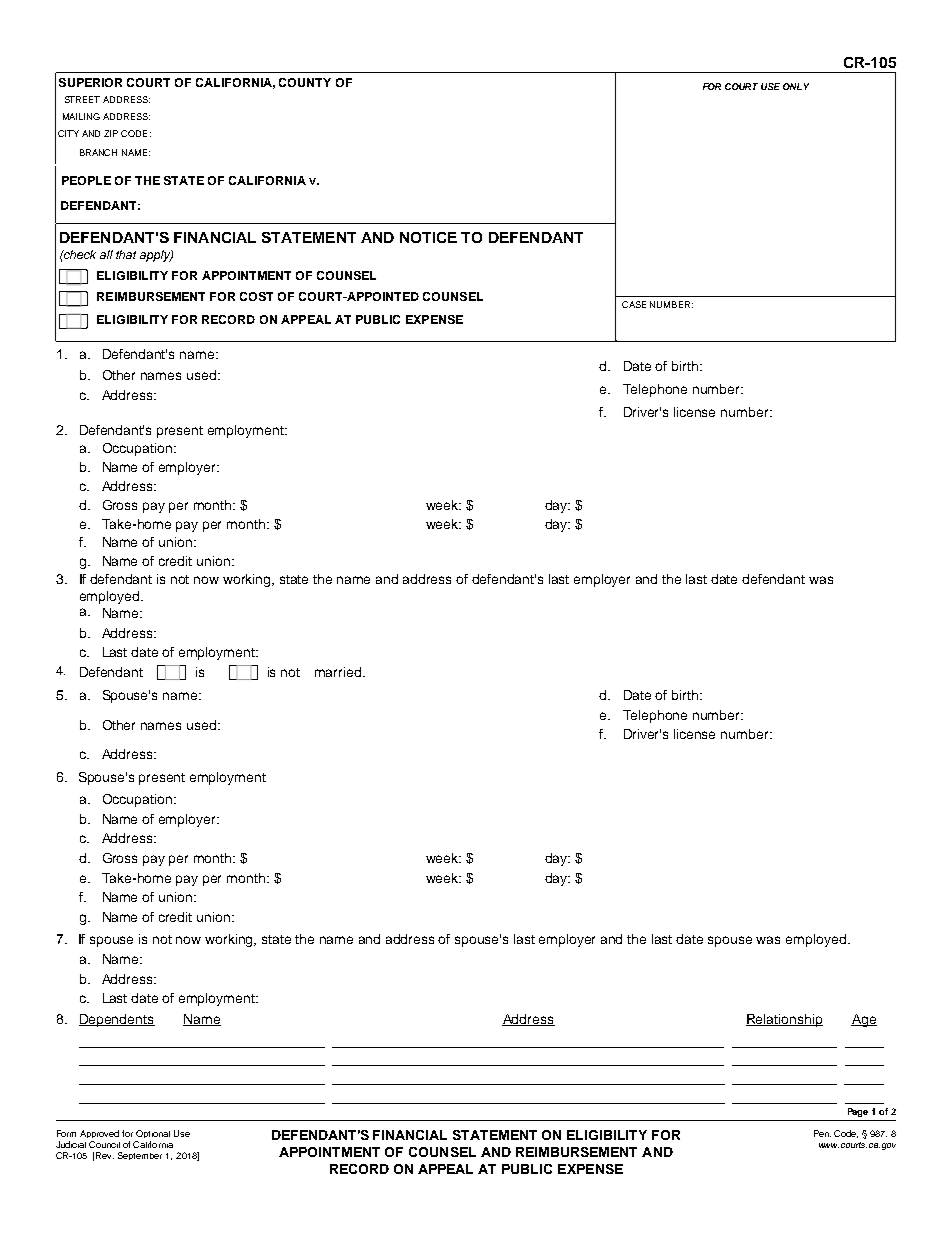 This document has height=1233, width=952. I want to click on COUNTY, so click(305, 82).
